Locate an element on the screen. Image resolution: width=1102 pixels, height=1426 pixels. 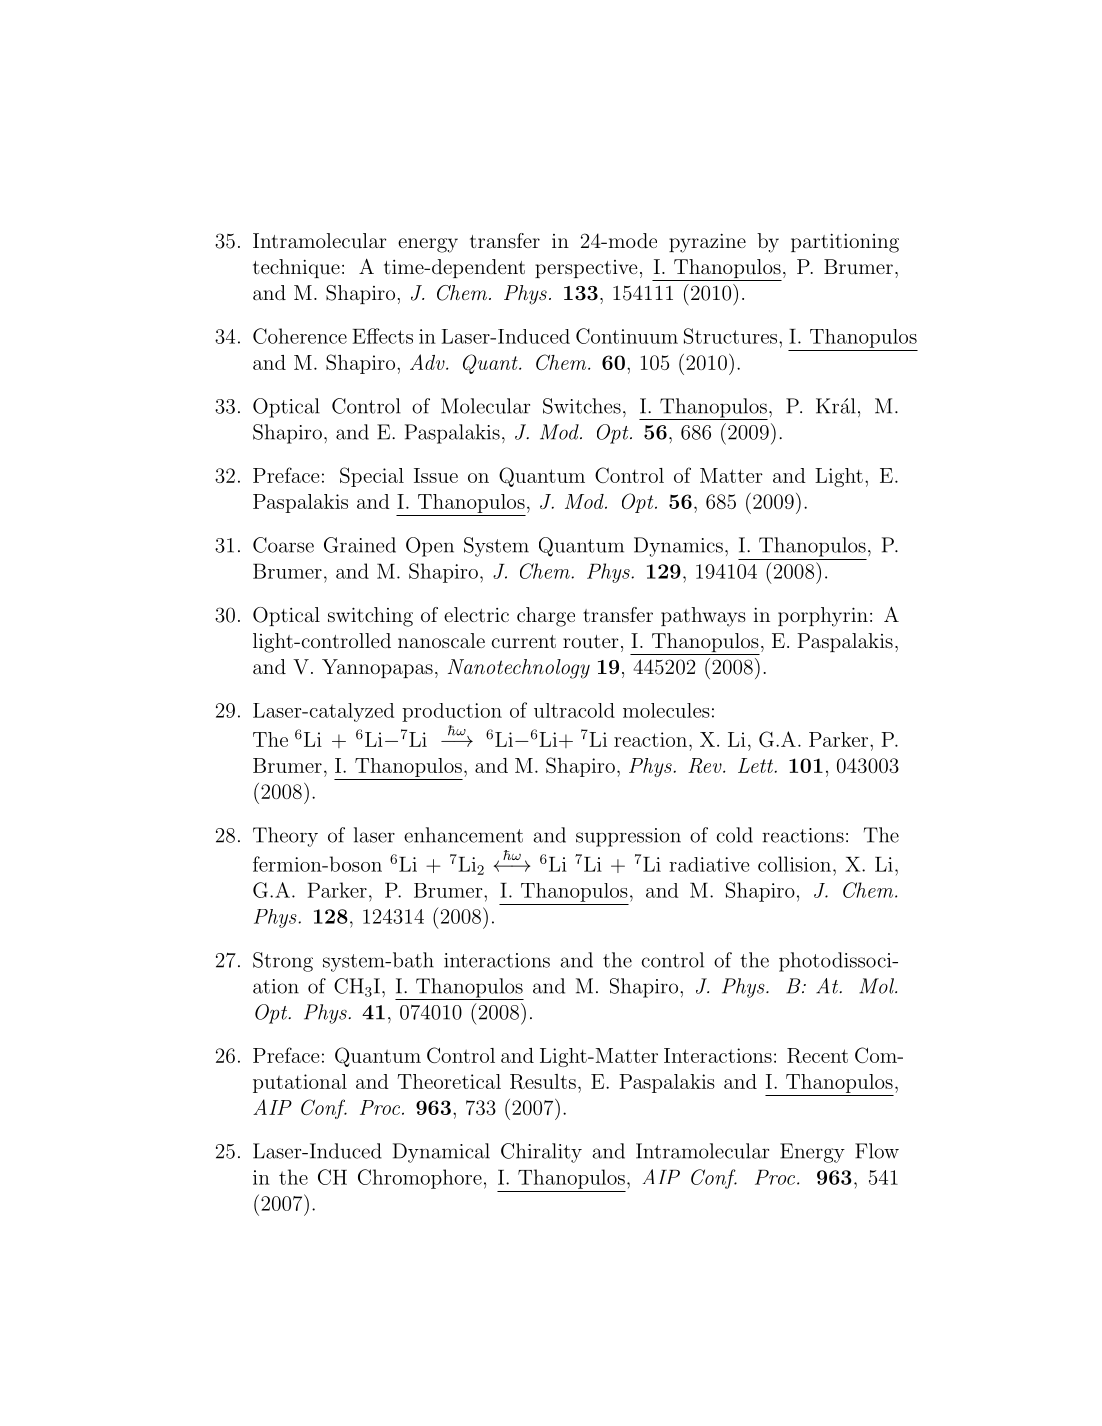
collision is located at coordinates (794, 864).
